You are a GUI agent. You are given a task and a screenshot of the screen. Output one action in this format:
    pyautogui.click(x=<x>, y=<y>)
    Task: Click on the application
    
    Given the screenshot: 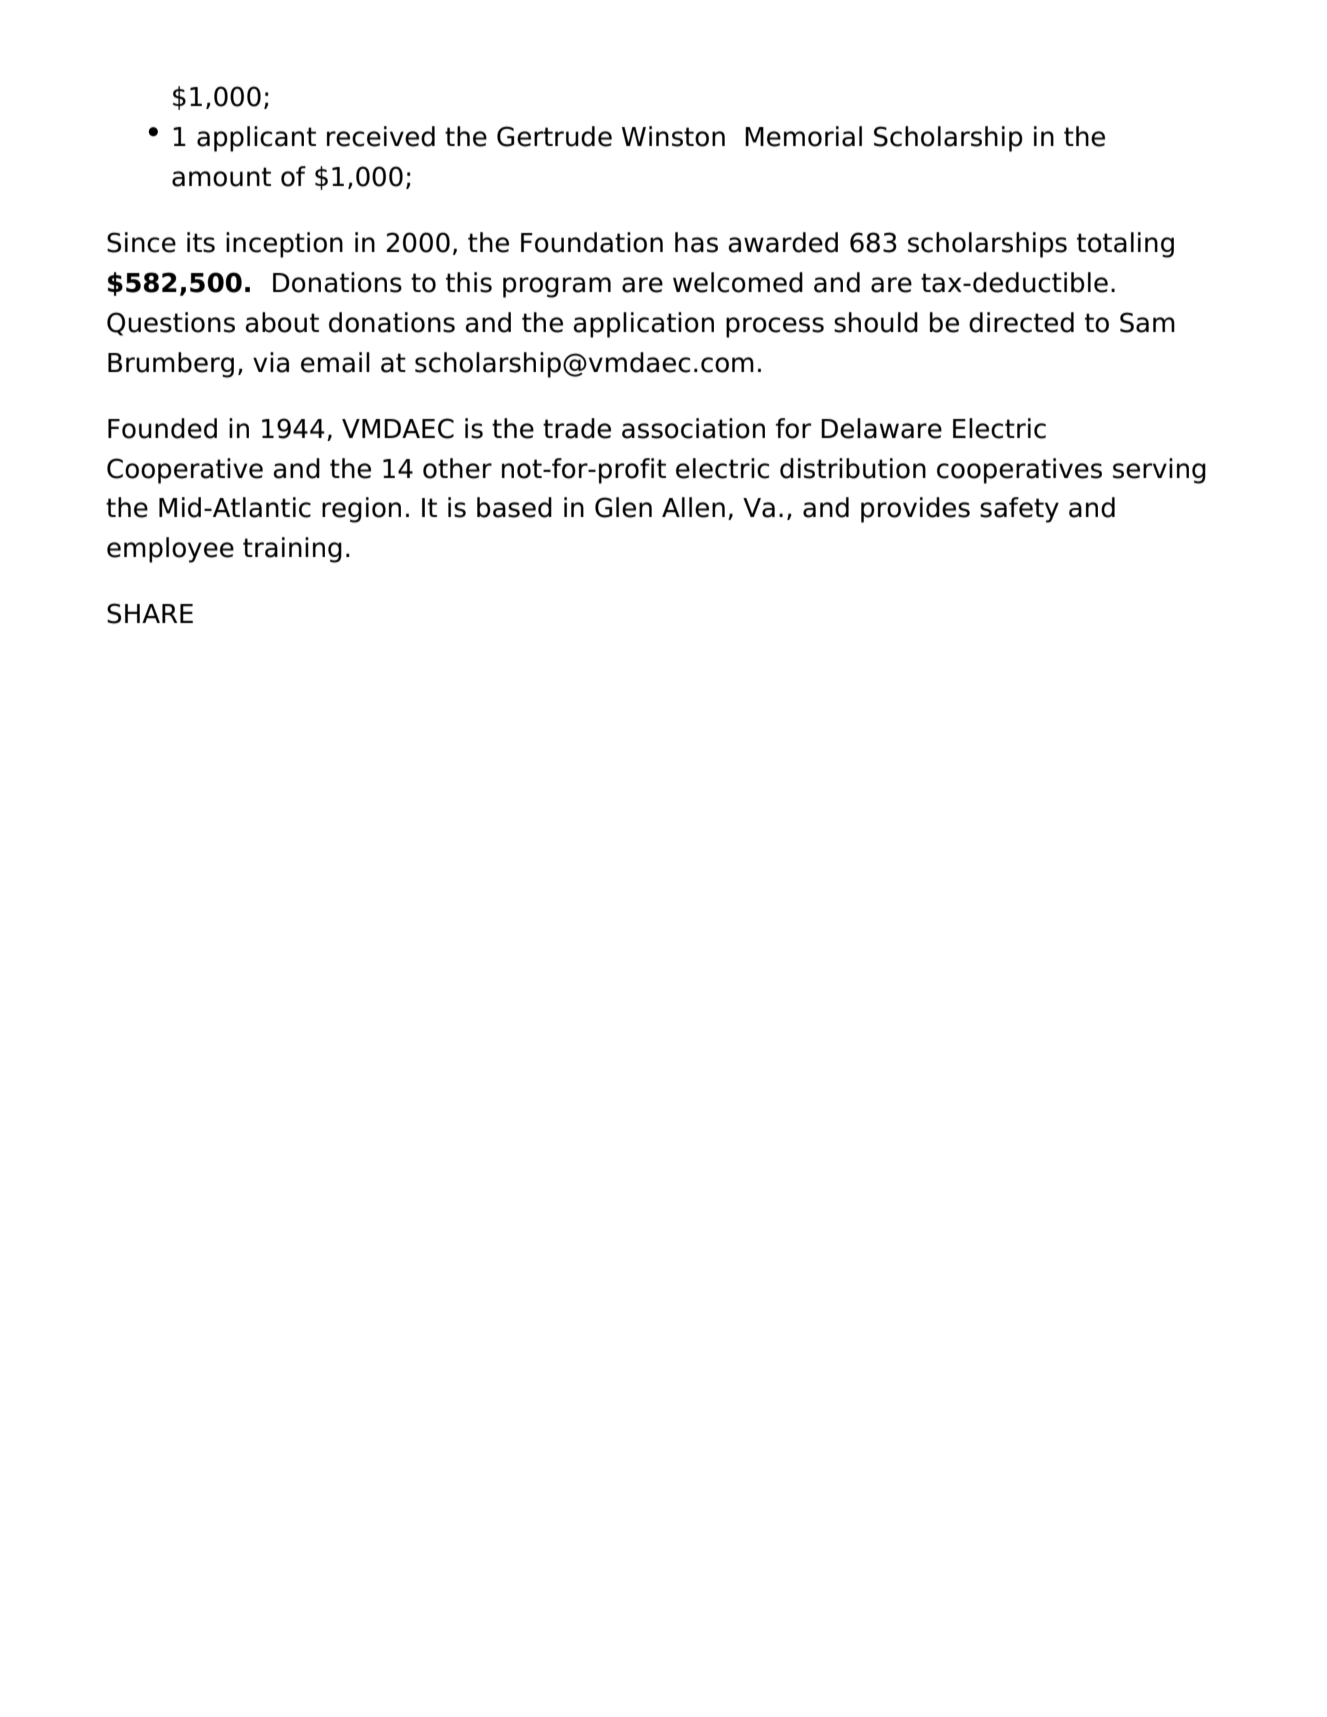 What is the action you would take?
    pyautogui.click(x=643, y=325)
